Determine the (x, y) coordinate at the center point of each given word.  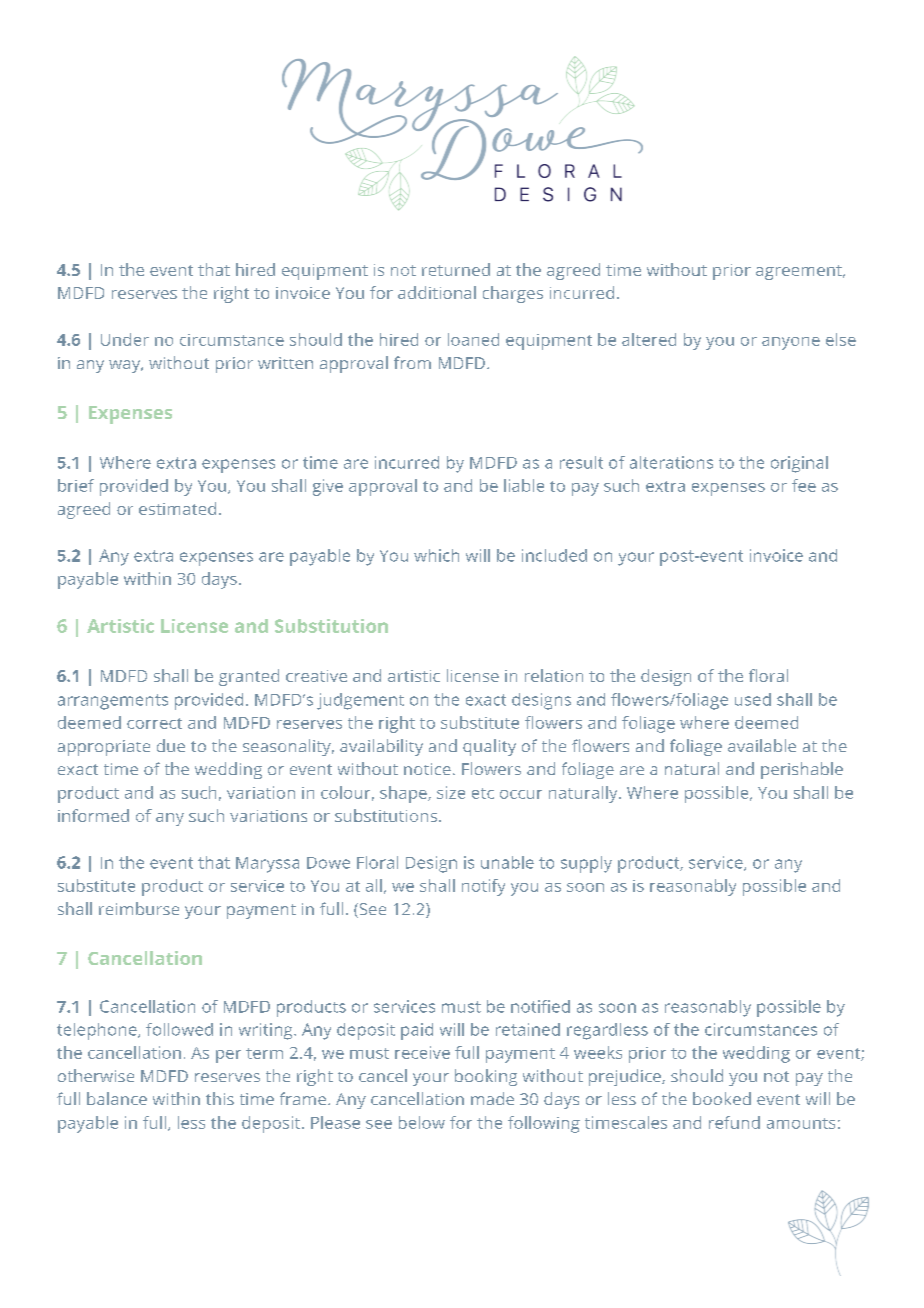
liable (524, 485)
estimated (177, 508)
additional (437, 292)
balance (117, 1098)
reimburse (139, 908)
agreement (800, 272)
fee (804, 485)
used (753, 699)
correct (154, 723)
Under (125, 339)
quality (489, 747)
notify (483, 887)
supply (586, 864)
